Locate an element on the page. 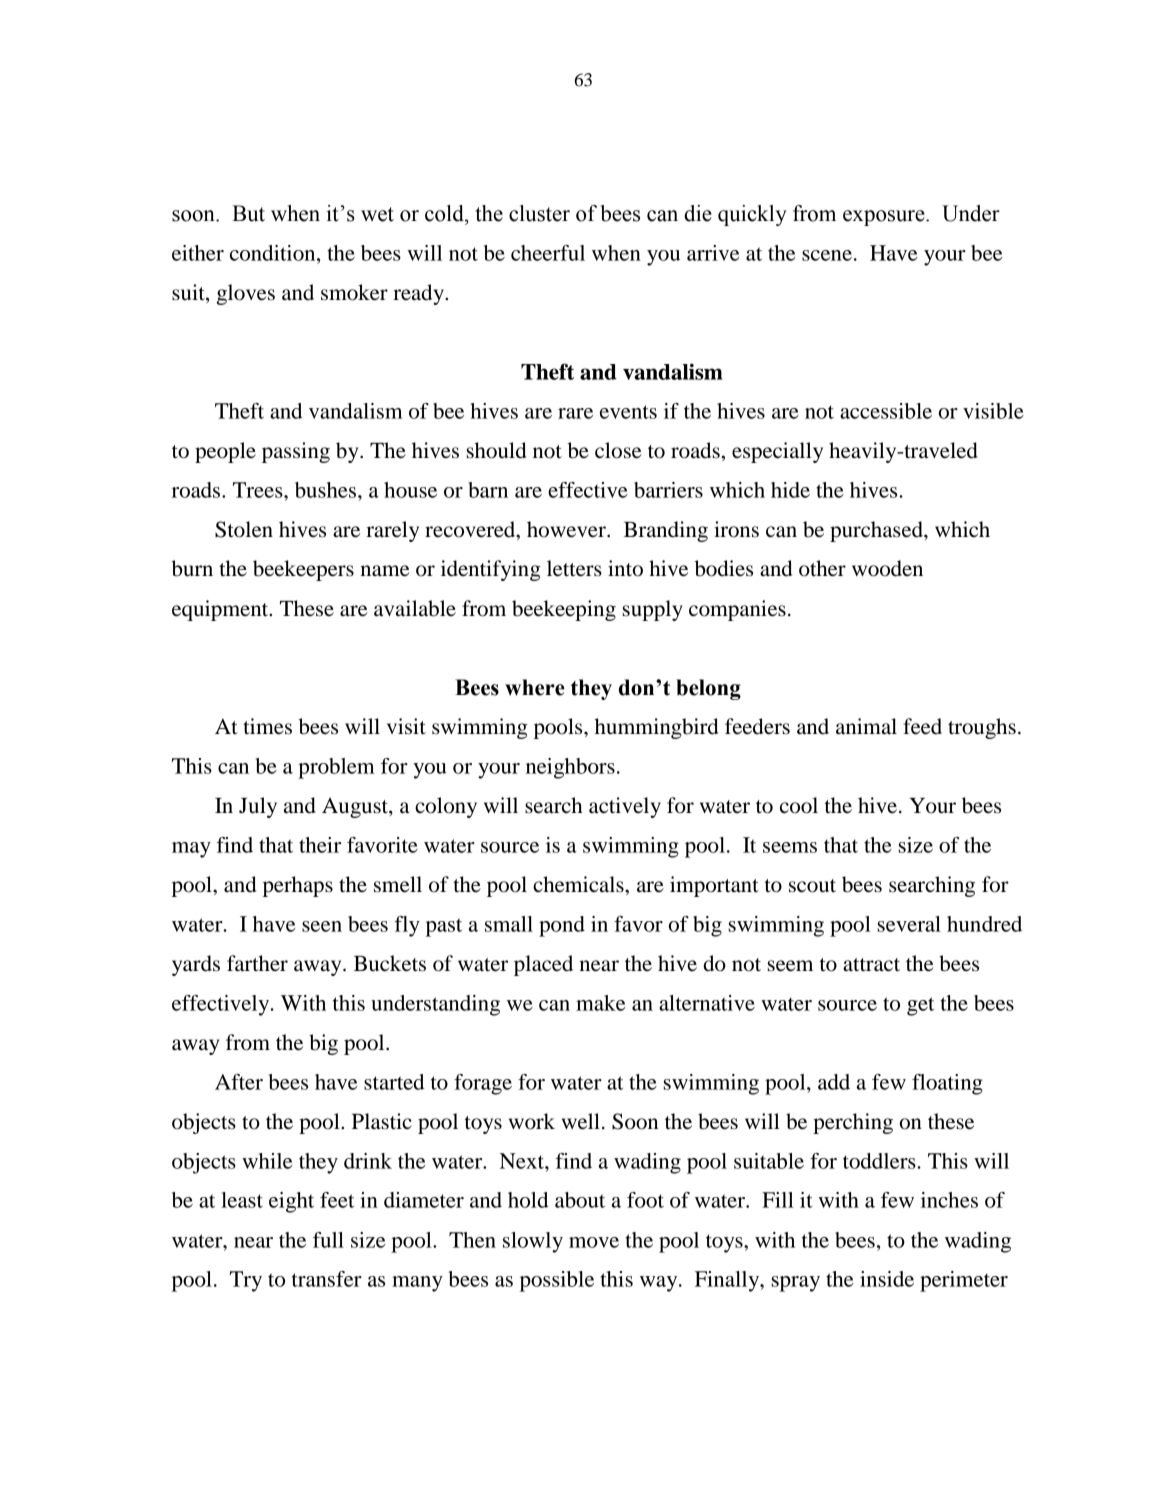  cheerful is located at coordinates (548, 253).
